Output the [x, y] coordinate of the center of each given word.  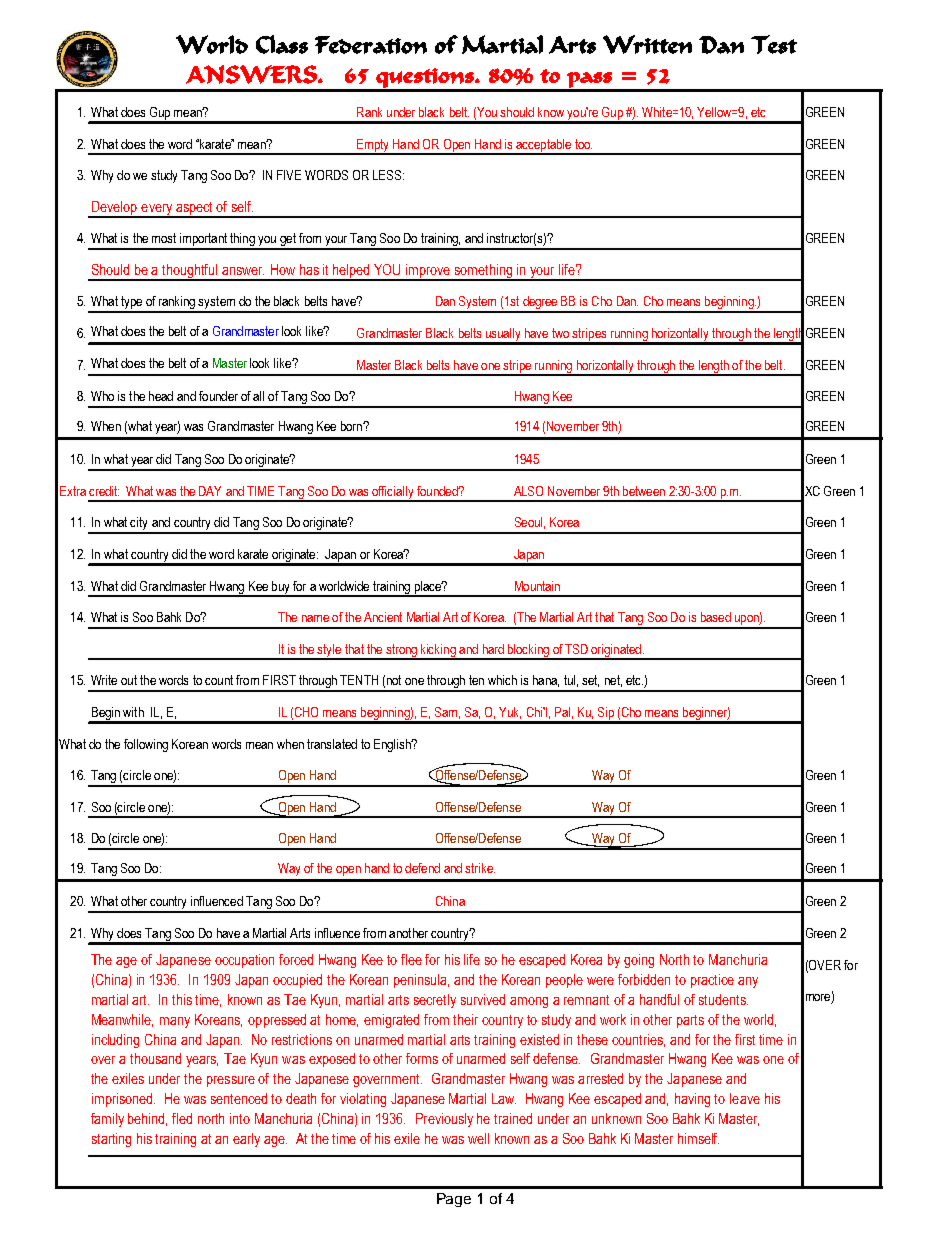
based [716, 617]
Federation [371, 45]
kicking [438, 651]
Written [647, 44]
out [129, 680]
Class [282, 44]
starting [111, 1140]
